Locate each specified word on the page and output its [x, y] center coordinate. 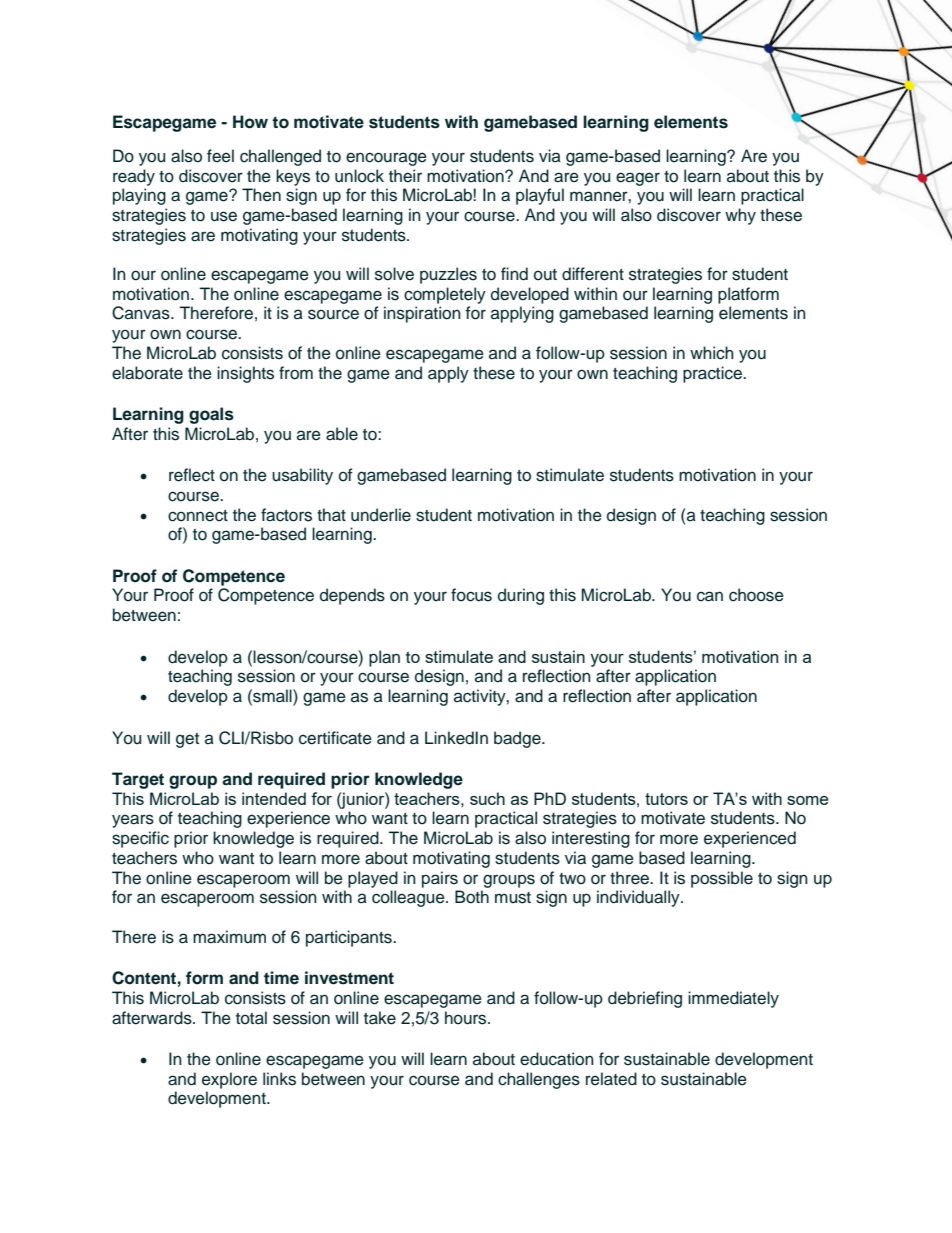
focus [471, 595]
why [740, 216]
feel [220, 156]
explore [229, 1080]
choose [756, 595]
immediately [733, 999]
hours [467, 1018]
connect [198, 516]
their [405, 176]
